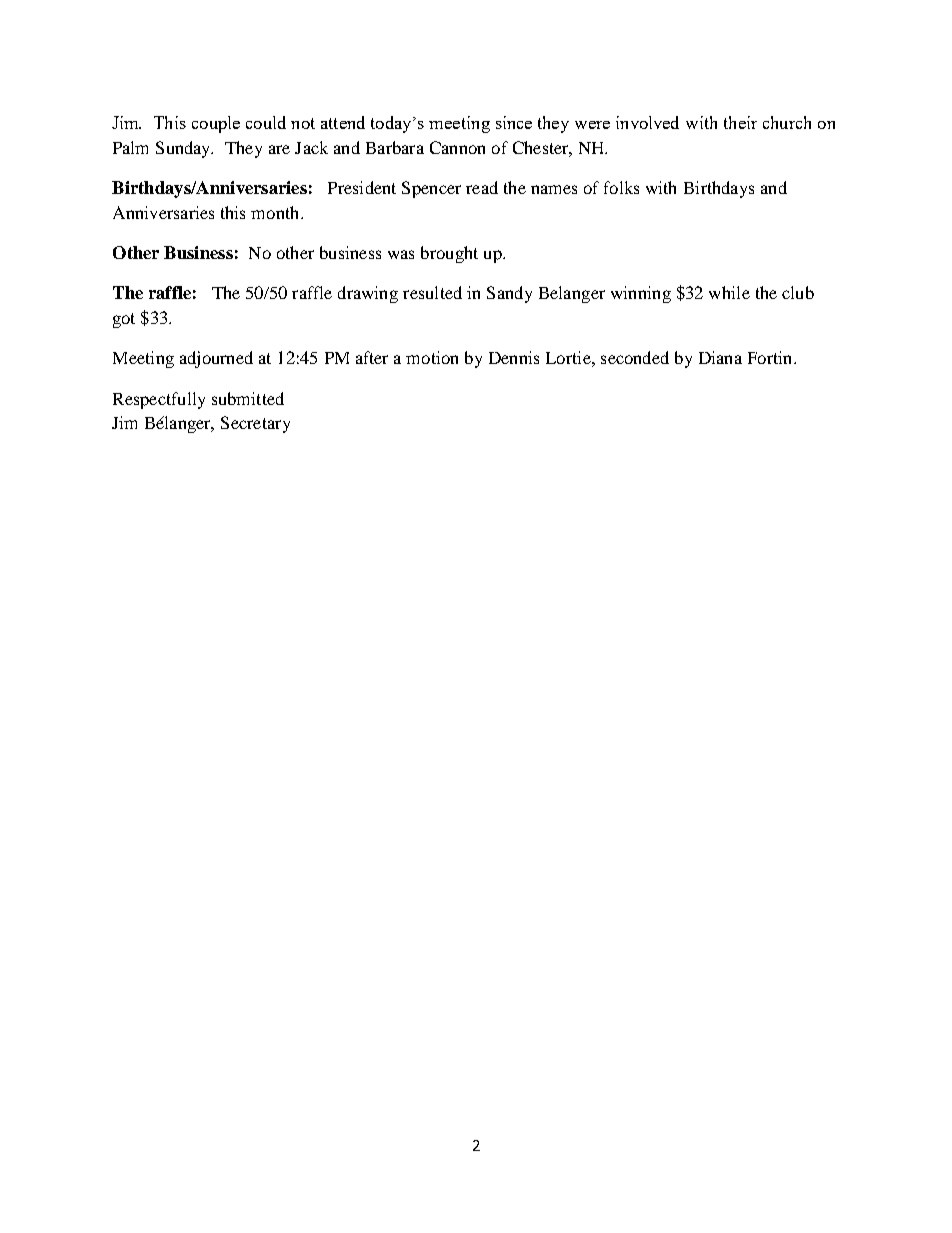 This document has width=952, height=1233. I want to click on while, so click(729, 292).
